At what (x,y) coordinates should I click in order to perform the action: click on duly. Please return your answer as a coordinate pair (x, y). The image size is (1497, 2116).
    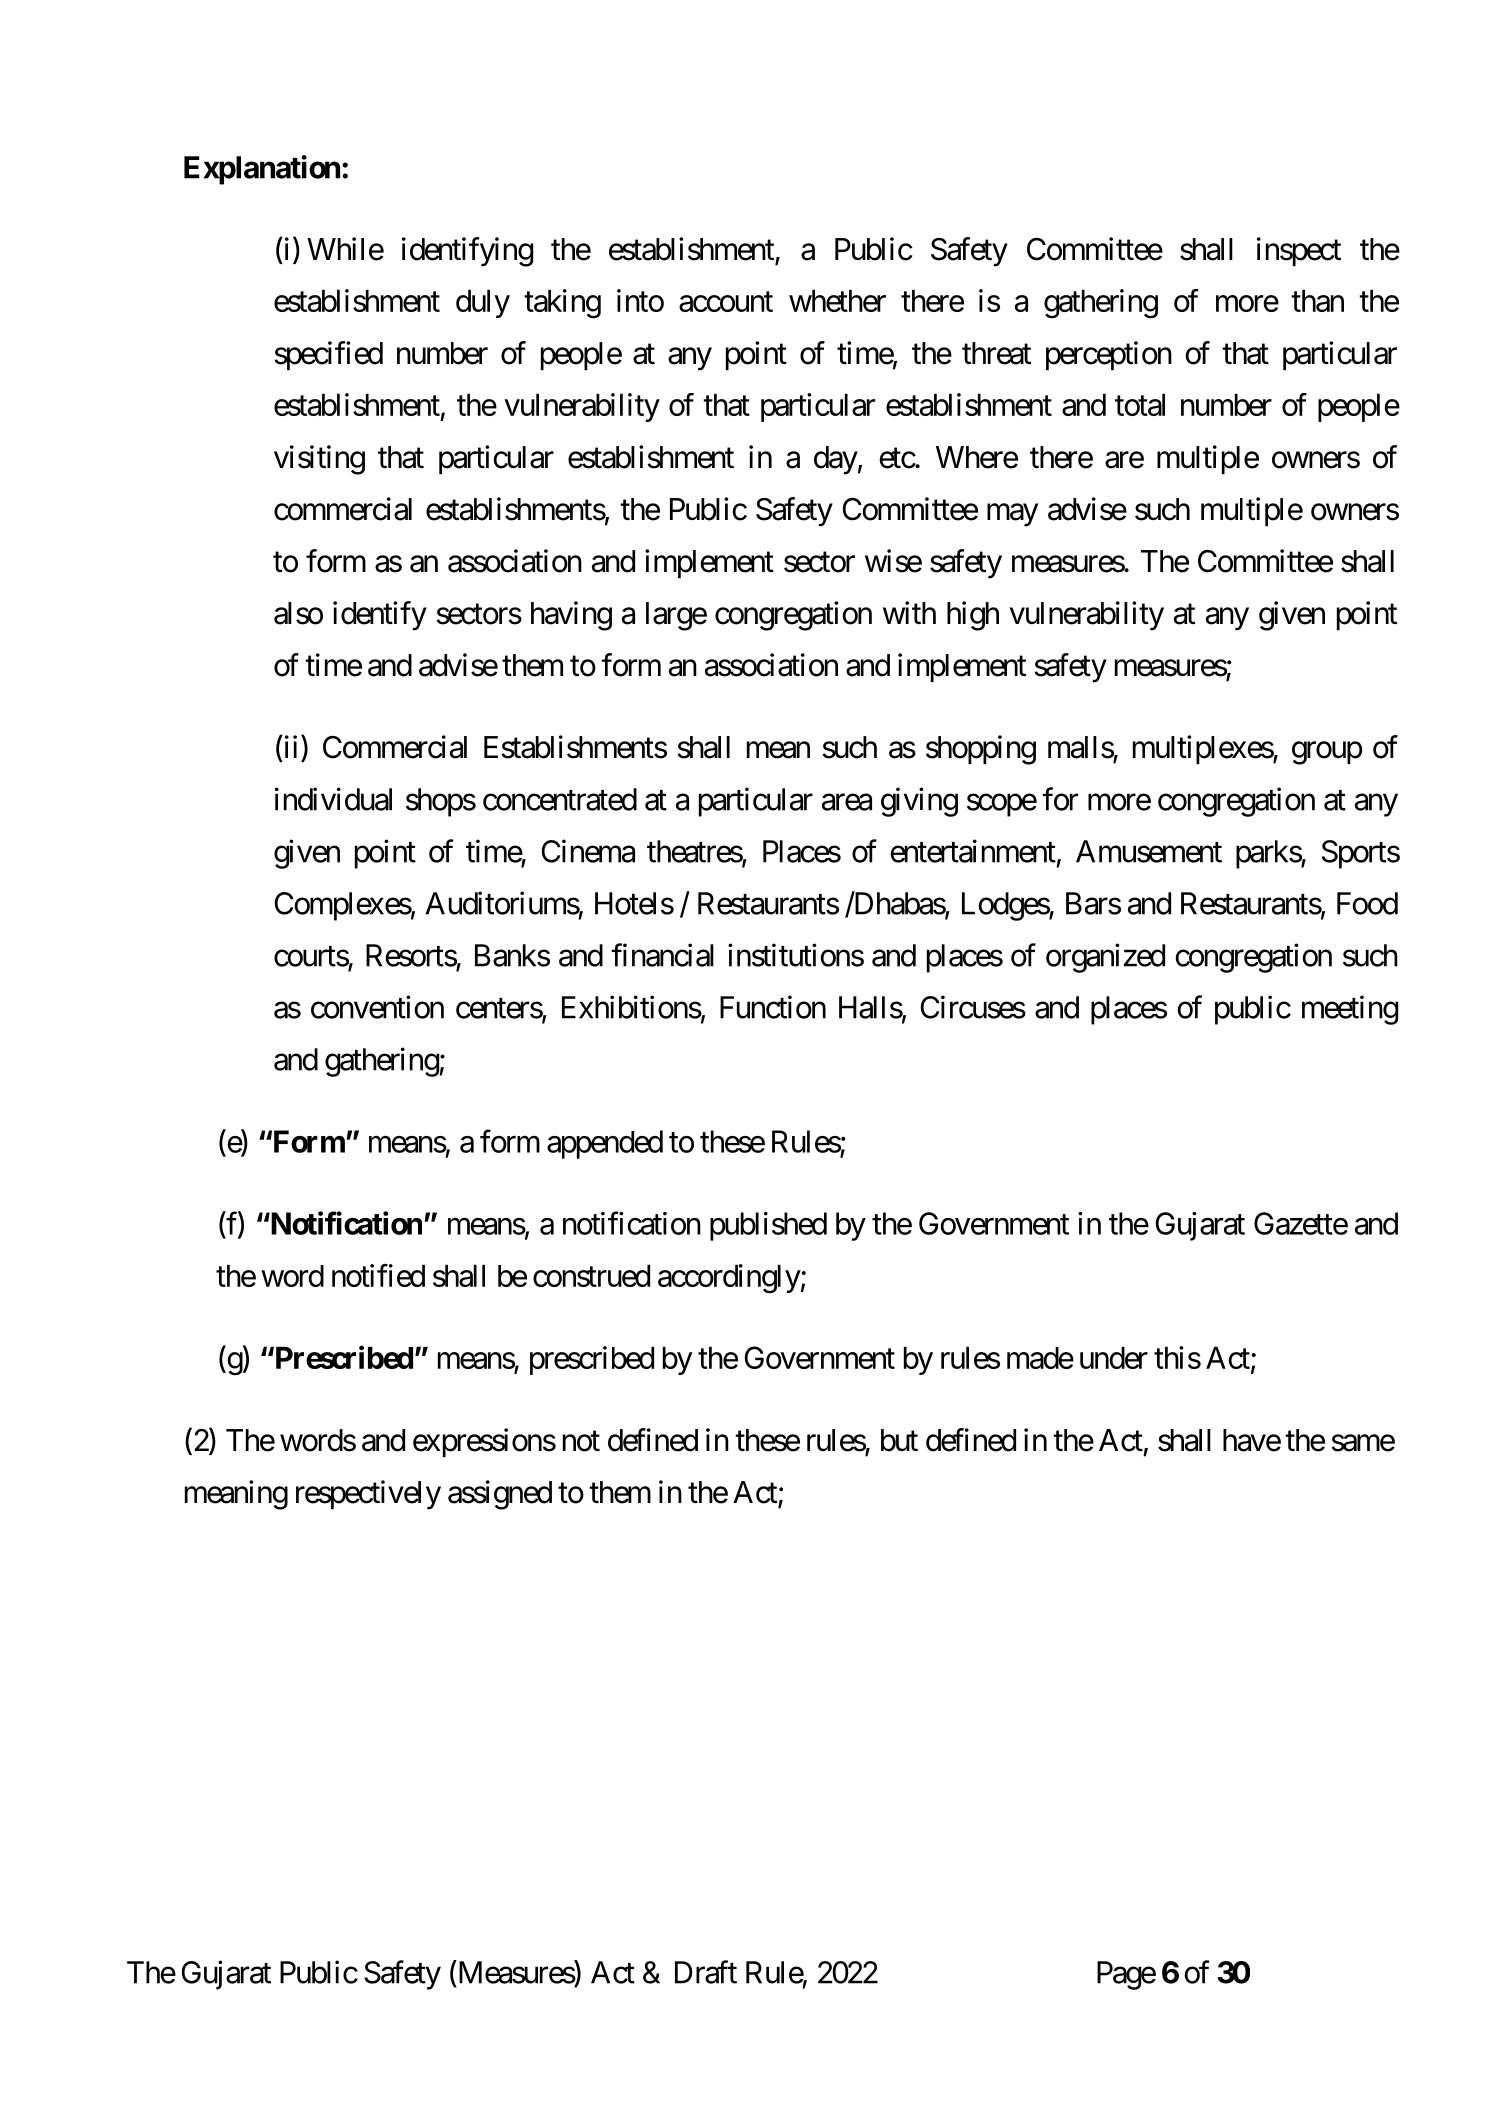
    Looking at the image, I should click on (483, 304).
